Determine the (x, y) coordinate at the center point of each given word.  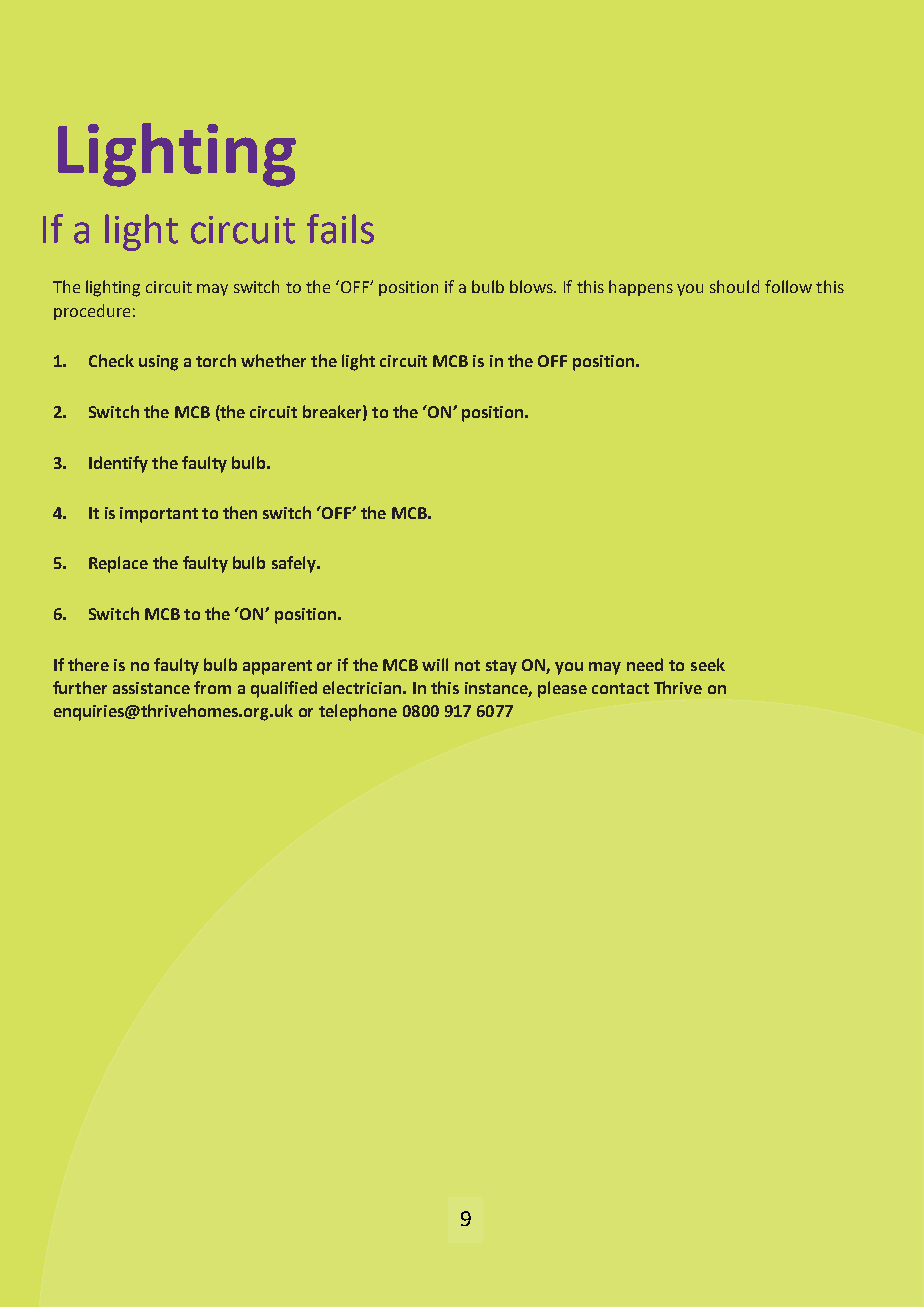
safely (295, 564)
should (734, 286)
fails (340, 229)
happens (641, 288)
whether (273, 360)
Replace (118, 564)
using (158, 363)
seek (708, 664)
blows (532, 286)
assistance (151, 688)
